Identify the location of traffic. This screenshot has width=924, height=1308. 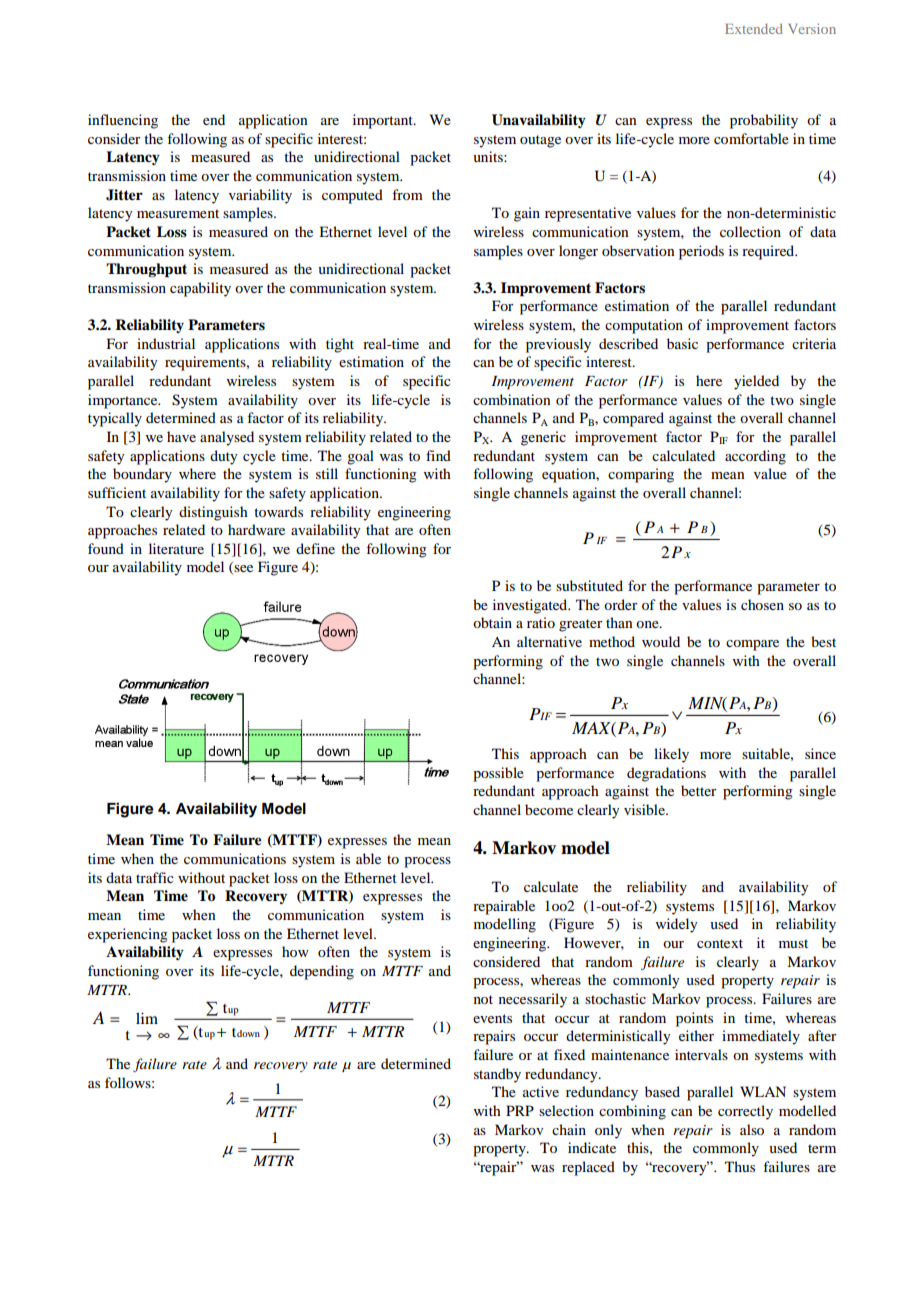
(155, 877).
